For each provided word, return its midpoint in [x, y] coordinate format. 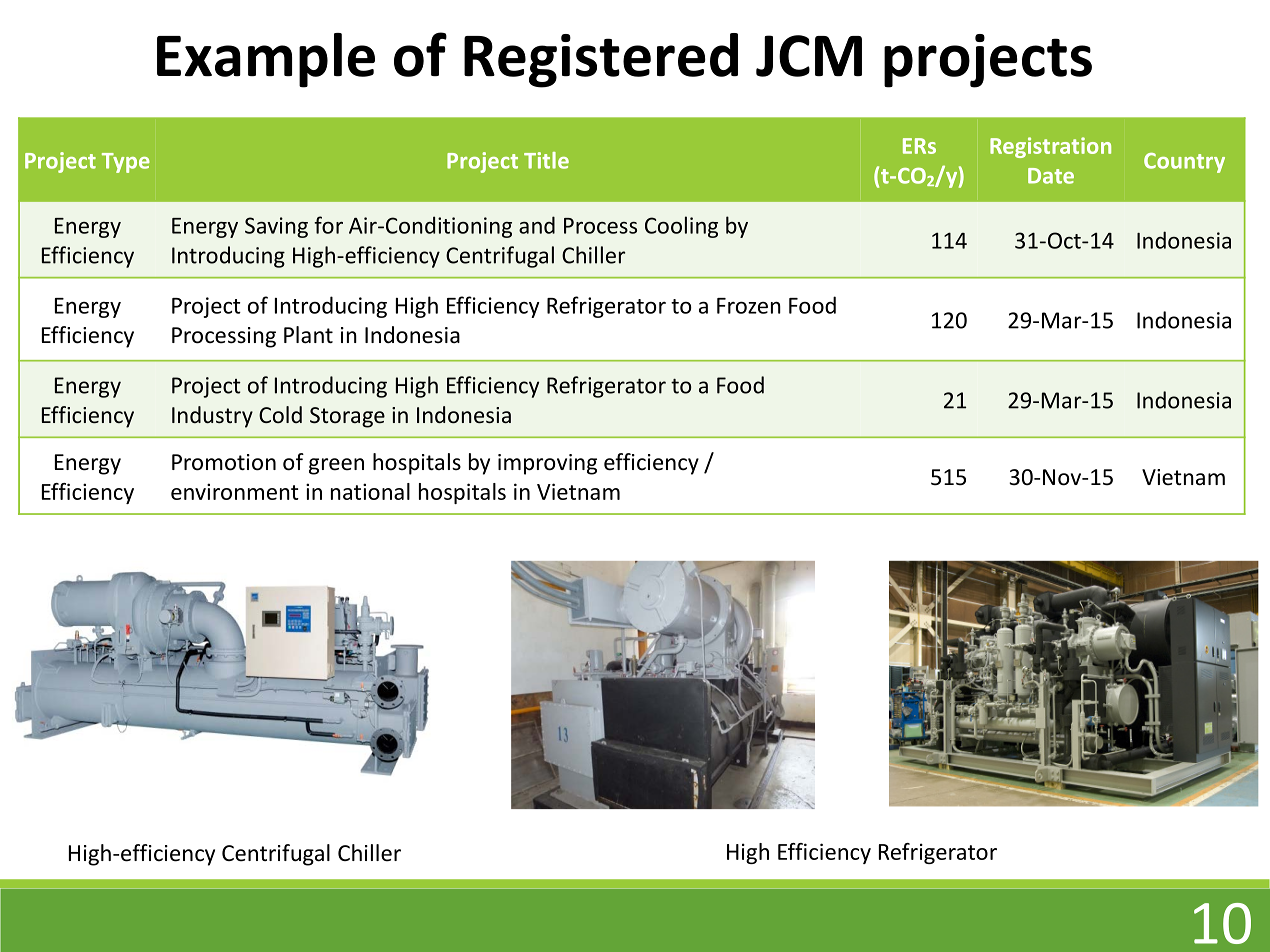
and [537, 225]
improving [547, 464]
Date [1051, 176]
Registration [1050, 147]
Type [126, 163]
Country [1184, 163]
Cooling [681, 227]
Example [266, 60]
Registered [601, 60]
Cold [280, 415]
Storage [347, 417]
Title [546, 160]
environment [235, 491]
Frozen [749, 306]
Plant [308, 335]
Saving [276, 227]
